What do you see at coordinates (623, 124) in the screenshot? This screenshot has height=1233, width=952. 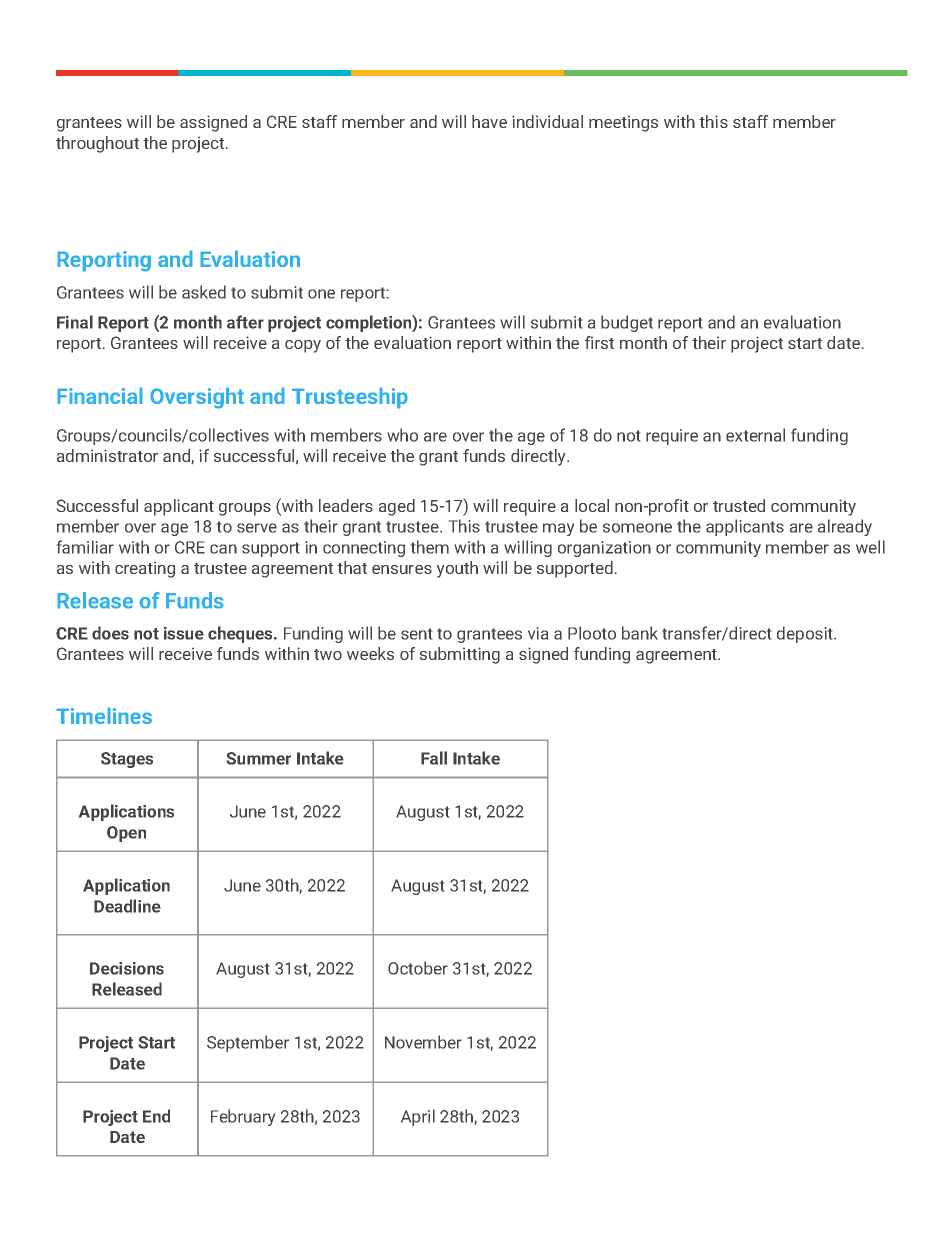 I see `meetings` at bounding box center [623, 124].
